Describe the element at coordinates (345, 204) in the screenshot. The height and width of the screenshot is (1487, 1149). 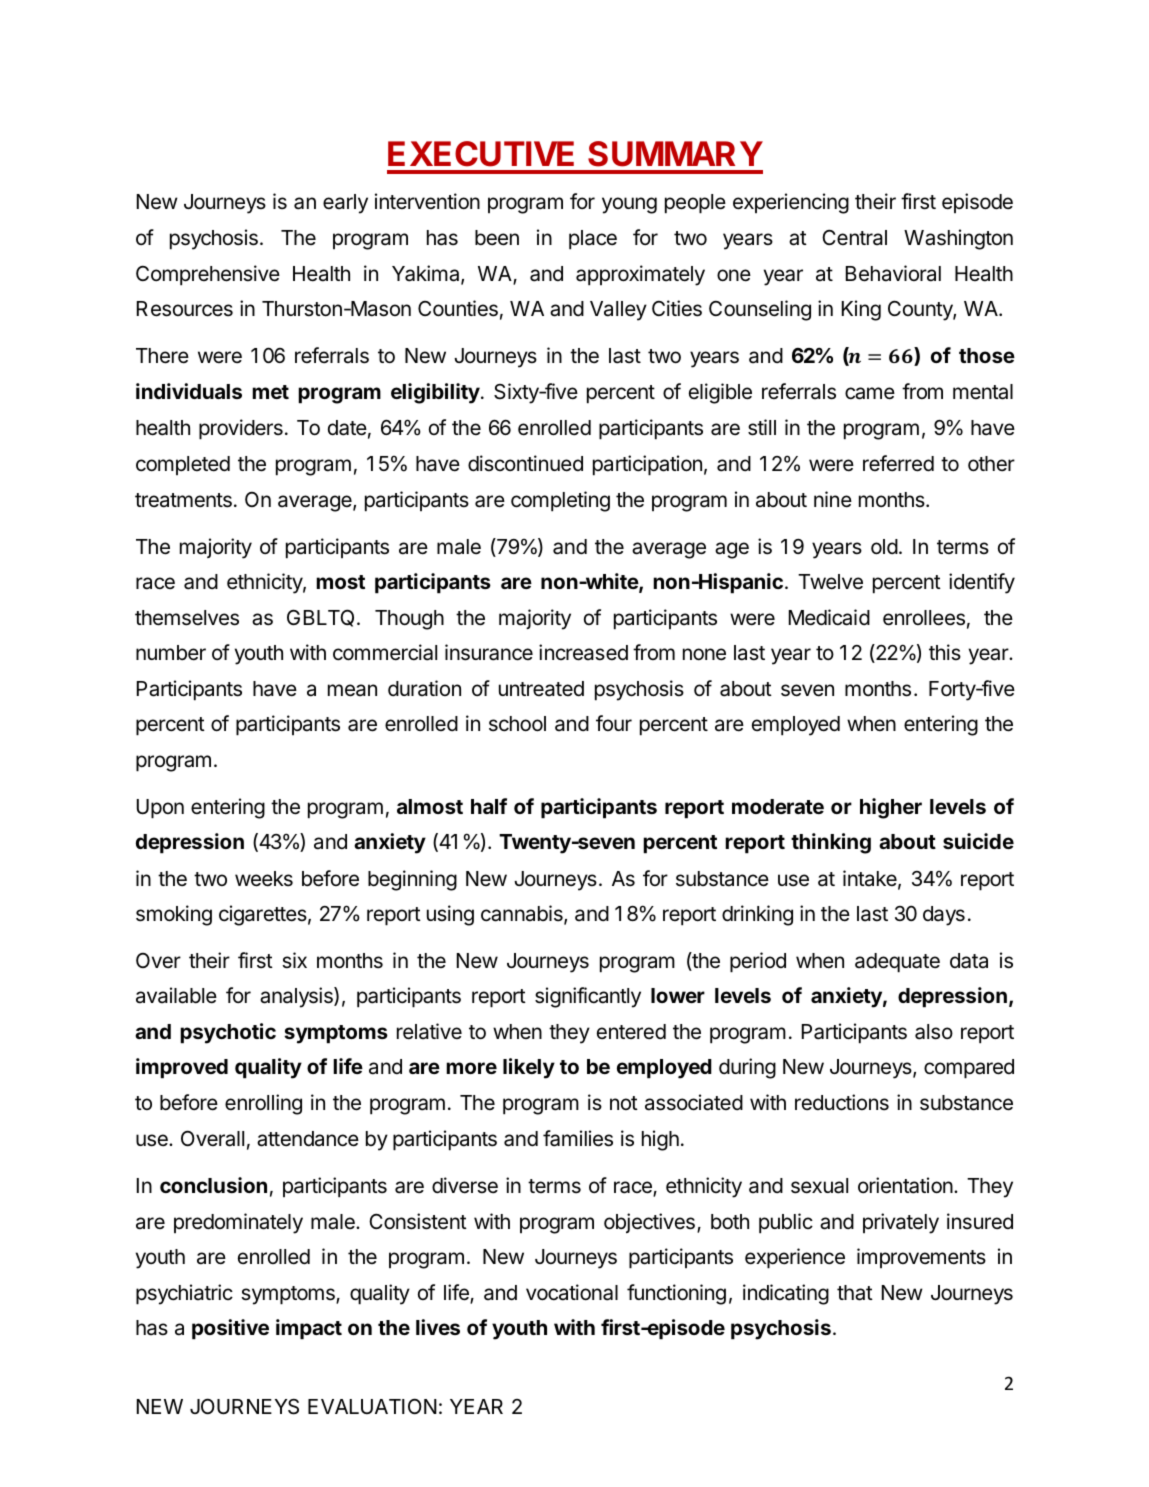
I see `early` at that location.
